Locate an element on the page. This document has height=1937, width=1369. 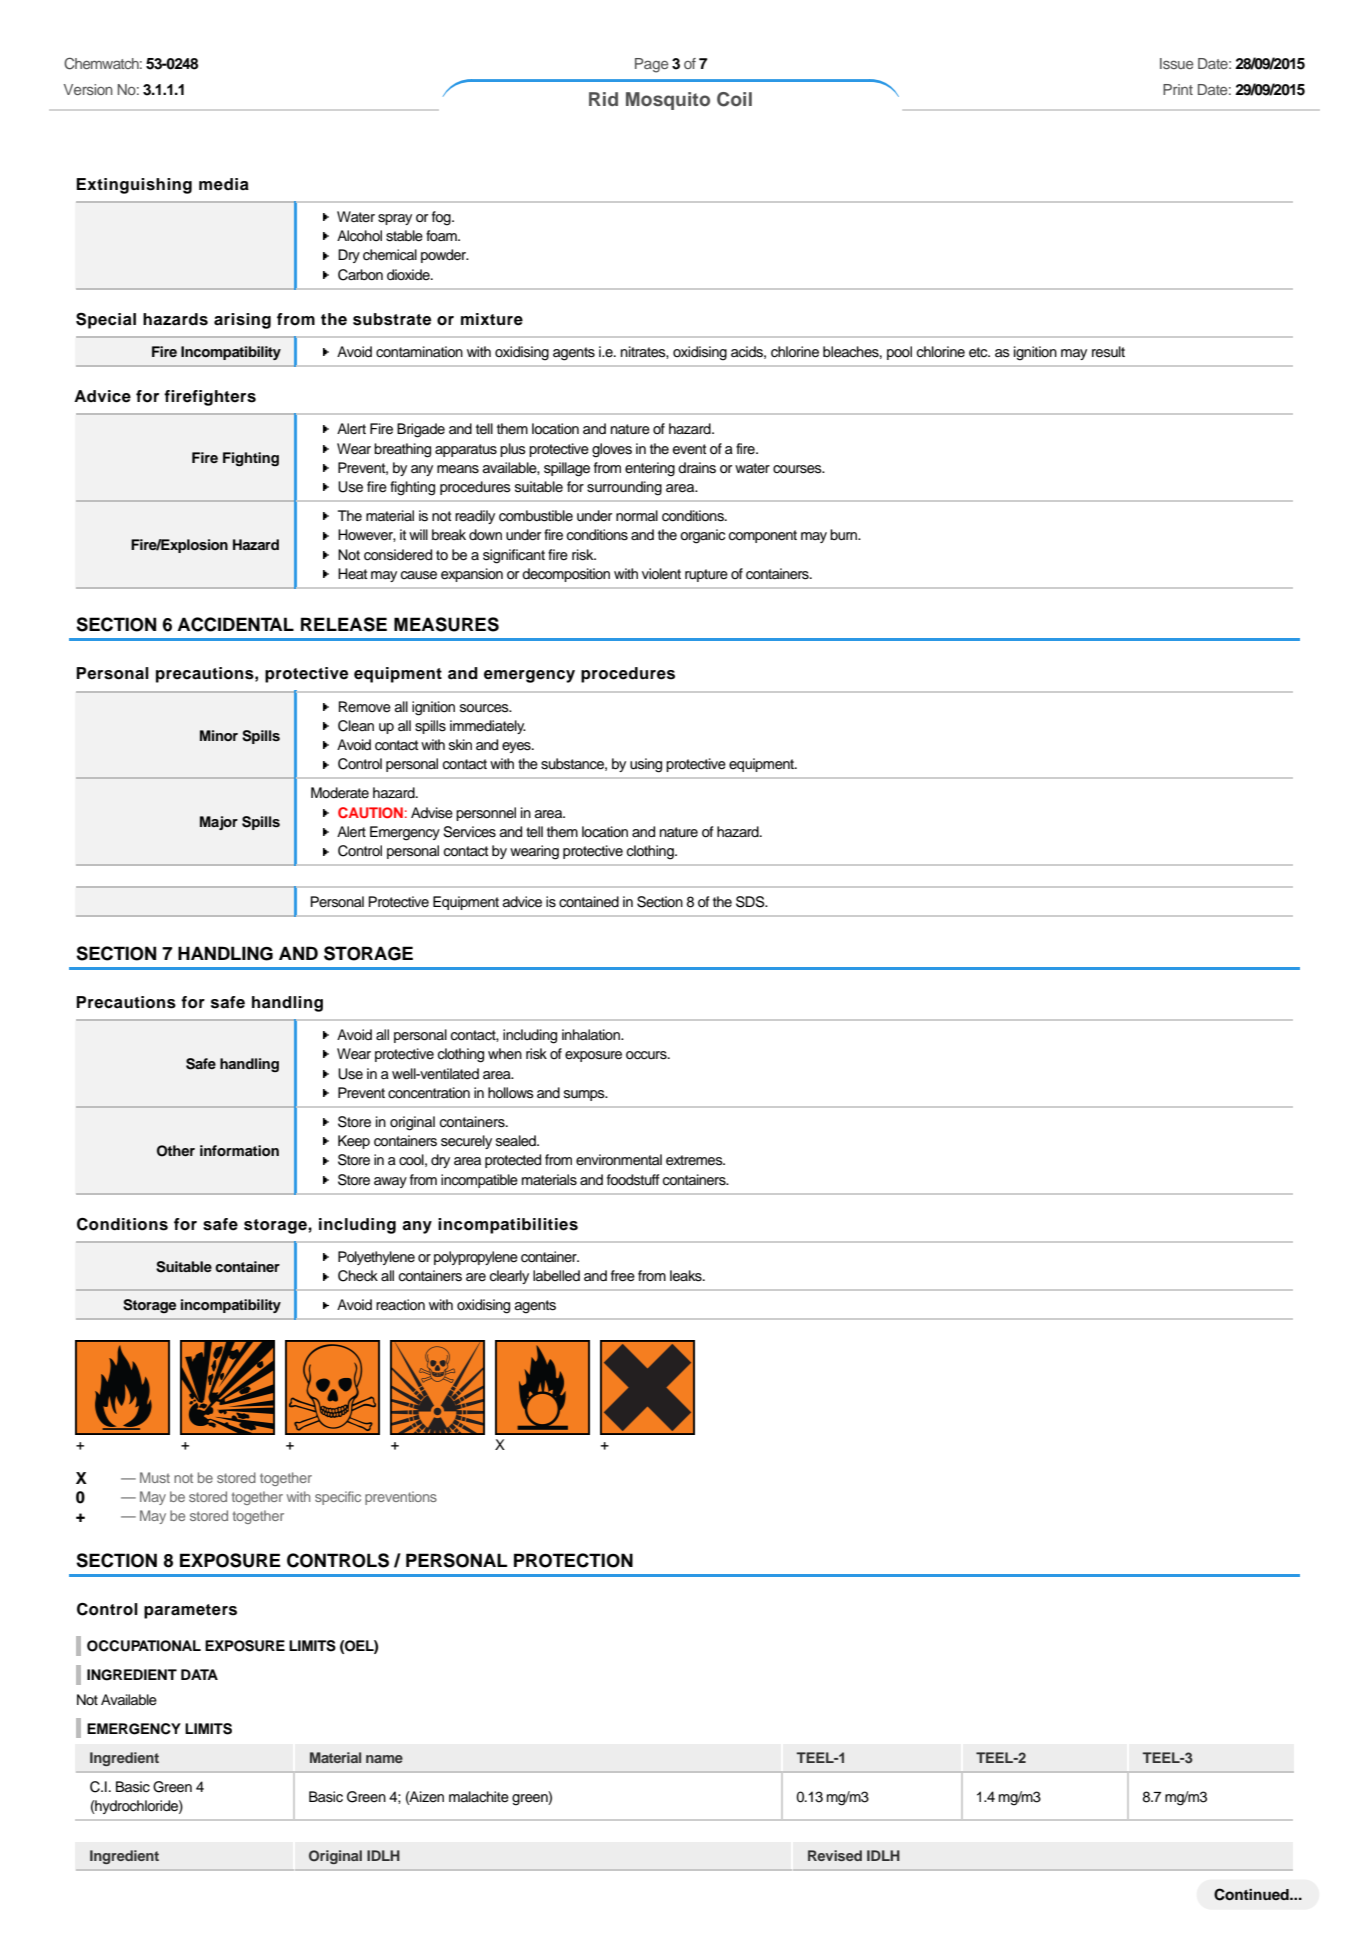
ACCIDENTAL is located at coordinates (235, 624).
